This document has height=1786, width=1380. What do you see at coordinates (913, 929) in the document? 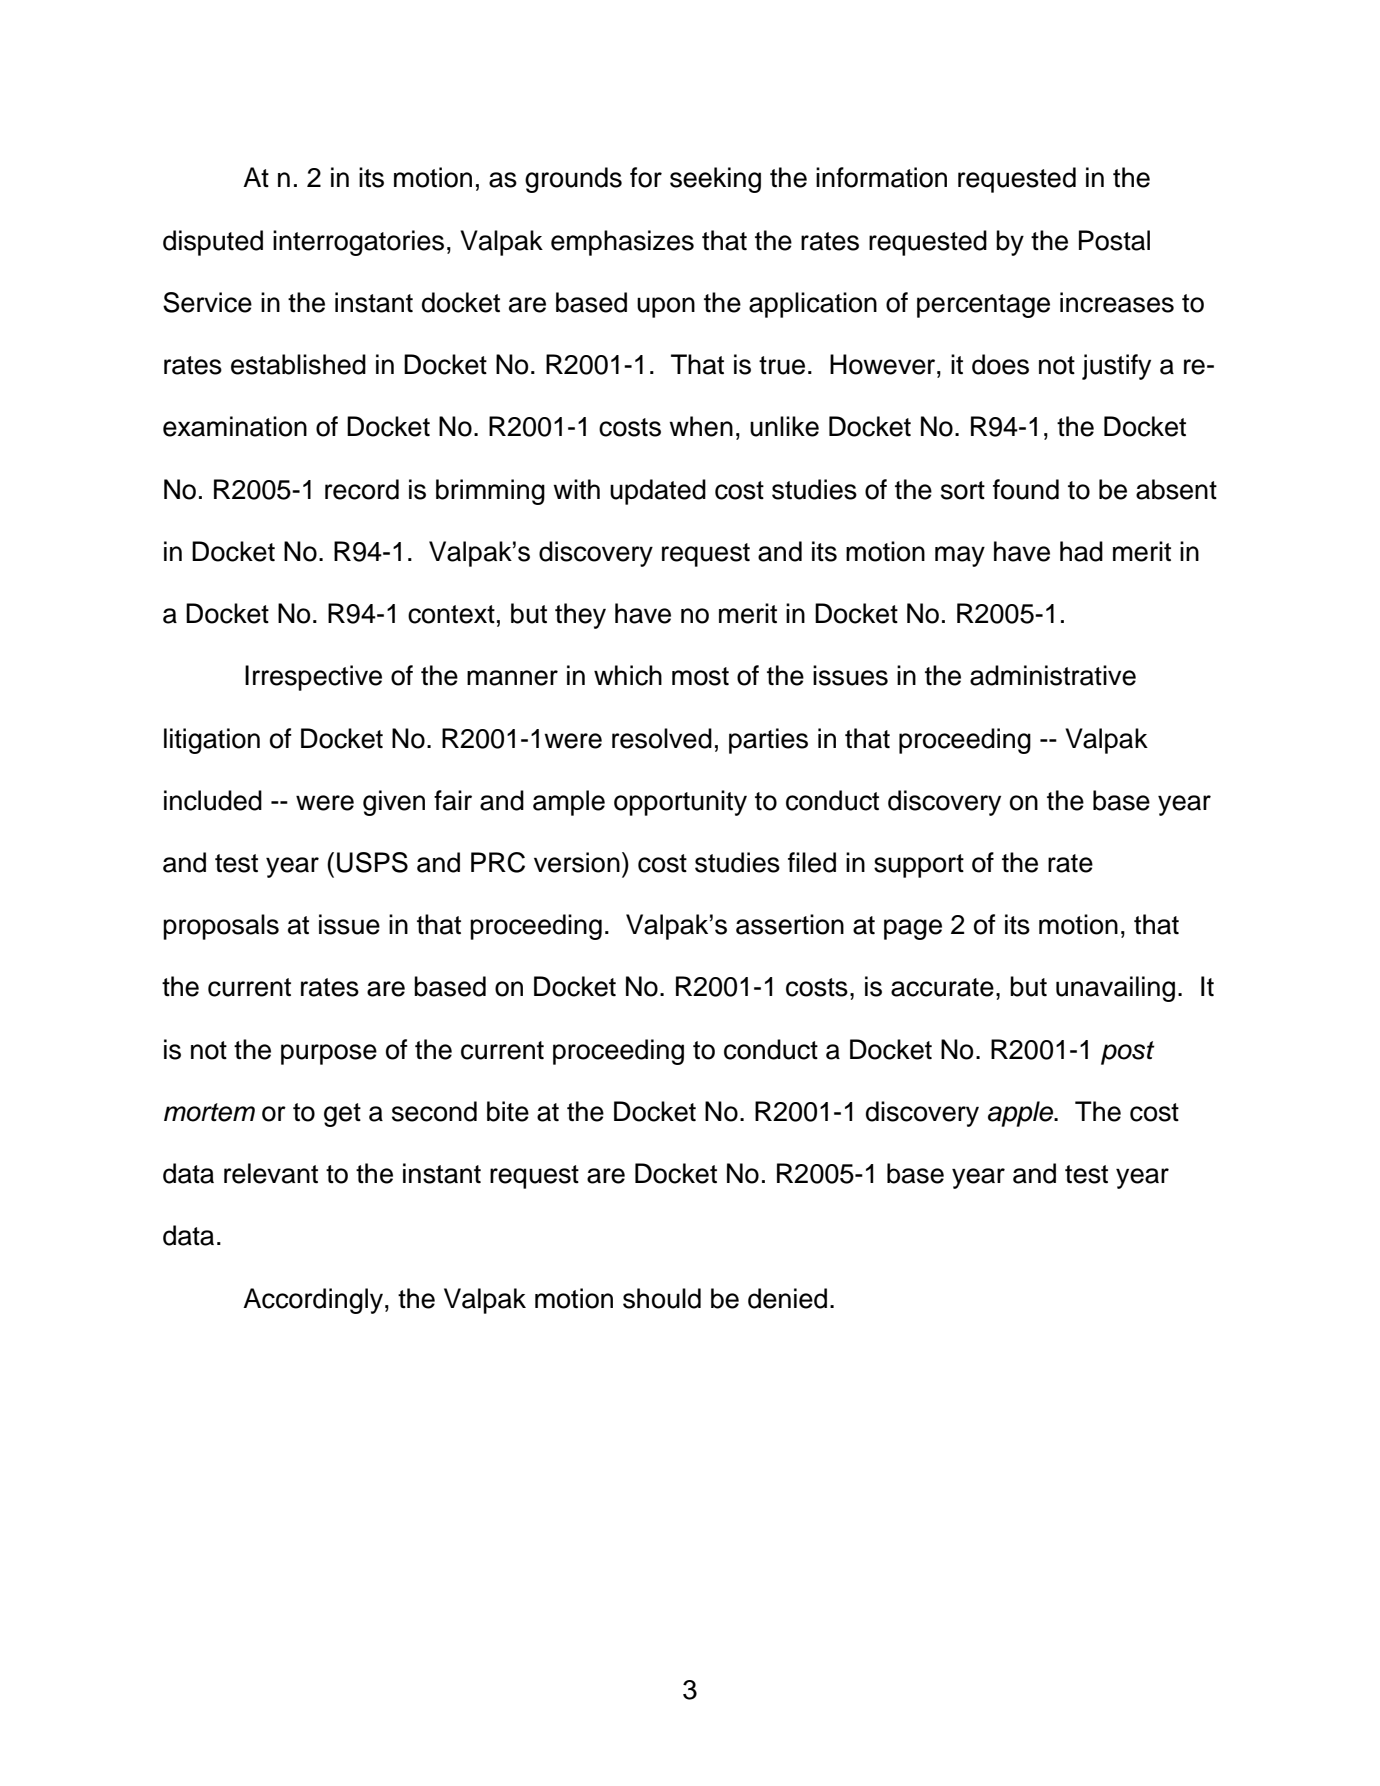
I see `page` at bounding box center [913, 929].
